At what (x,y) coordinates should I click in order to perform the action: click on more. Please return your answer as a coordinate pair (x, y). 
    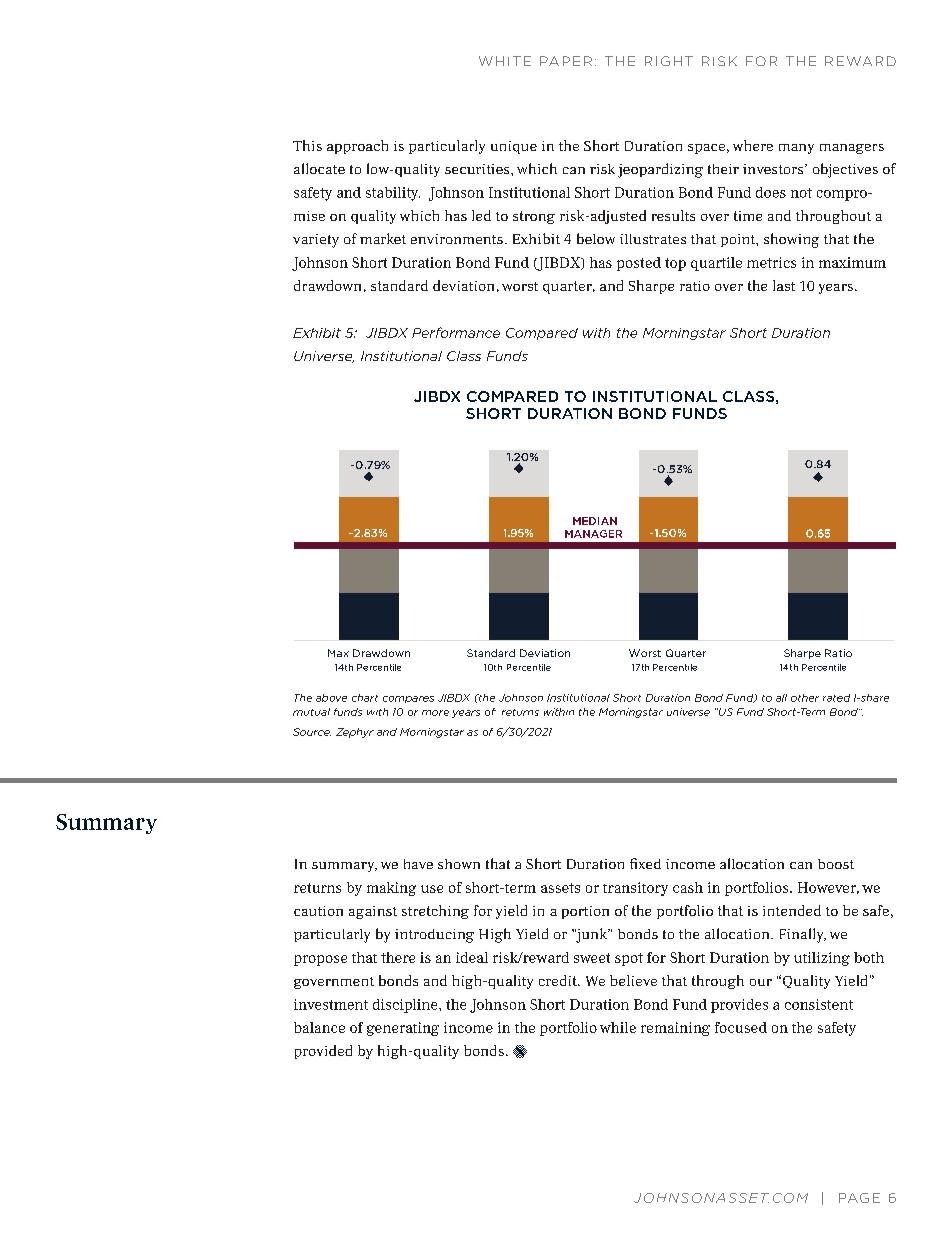
    Looking at the image, I should click on (435, 713).
